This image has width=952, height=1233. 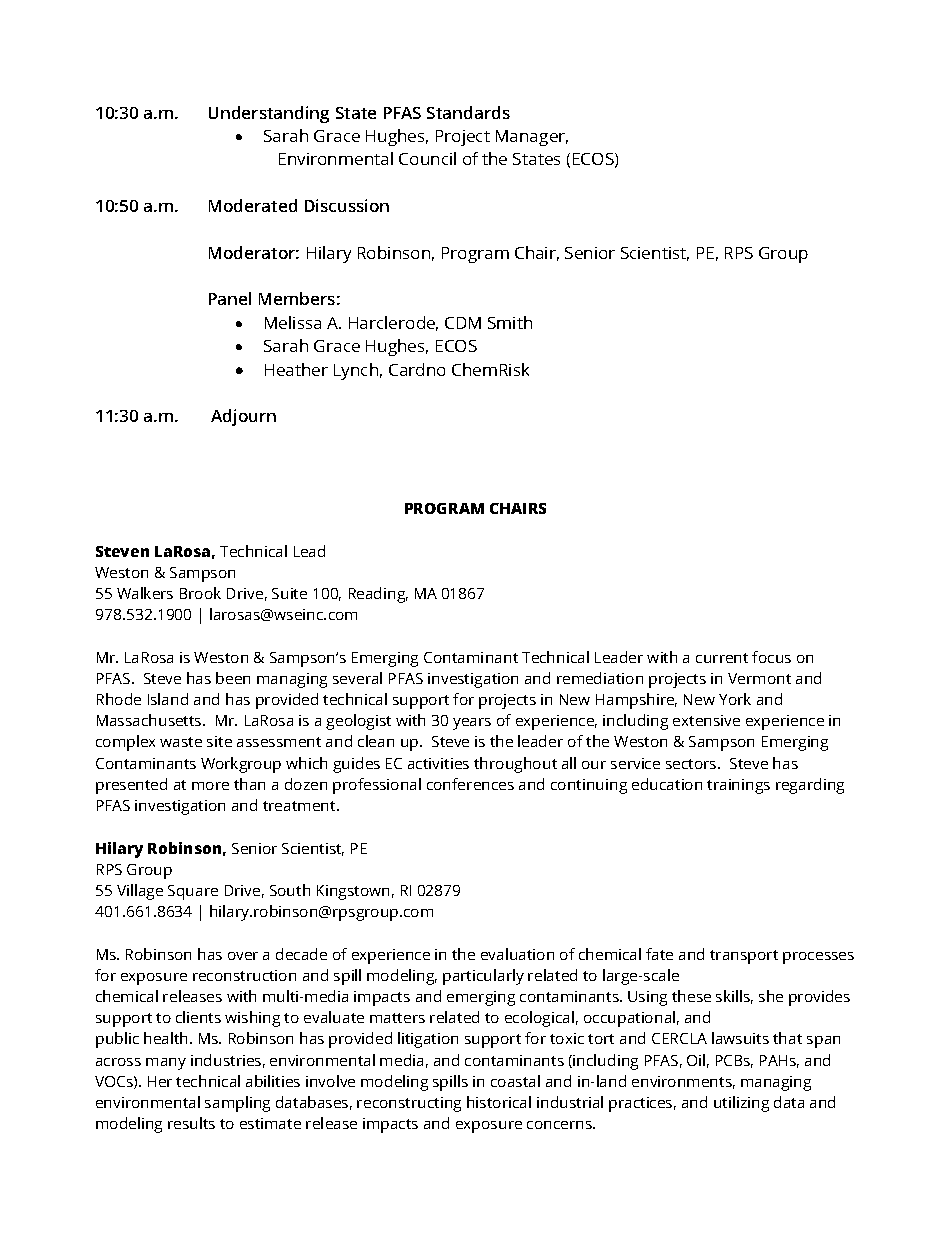 What do you see at coordinates (499, 1102) in the image?
I see `historical` at bounding box center [499, 1102].
